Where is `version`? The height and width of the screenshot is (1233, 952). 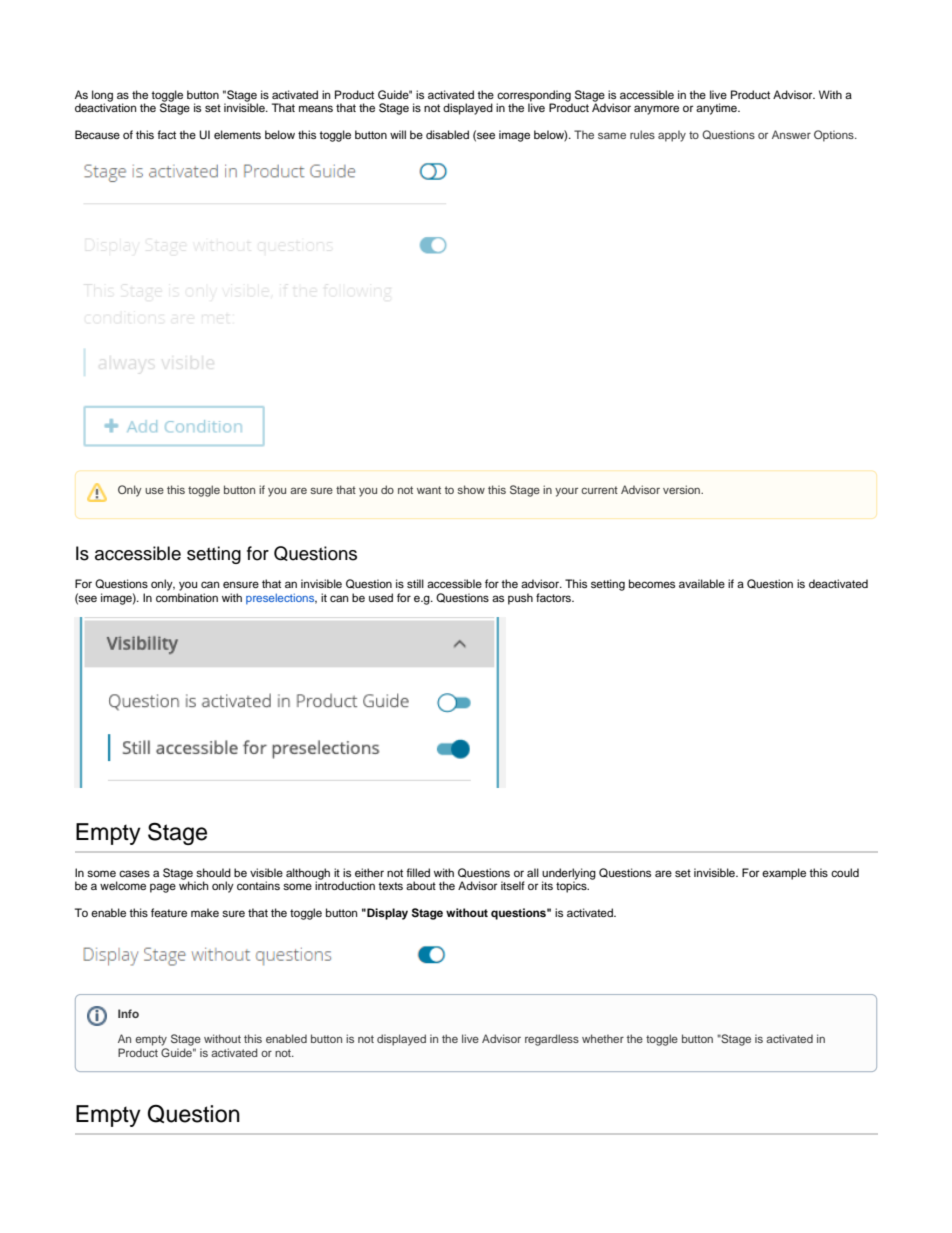 version is located at coordinates (683, 489).
